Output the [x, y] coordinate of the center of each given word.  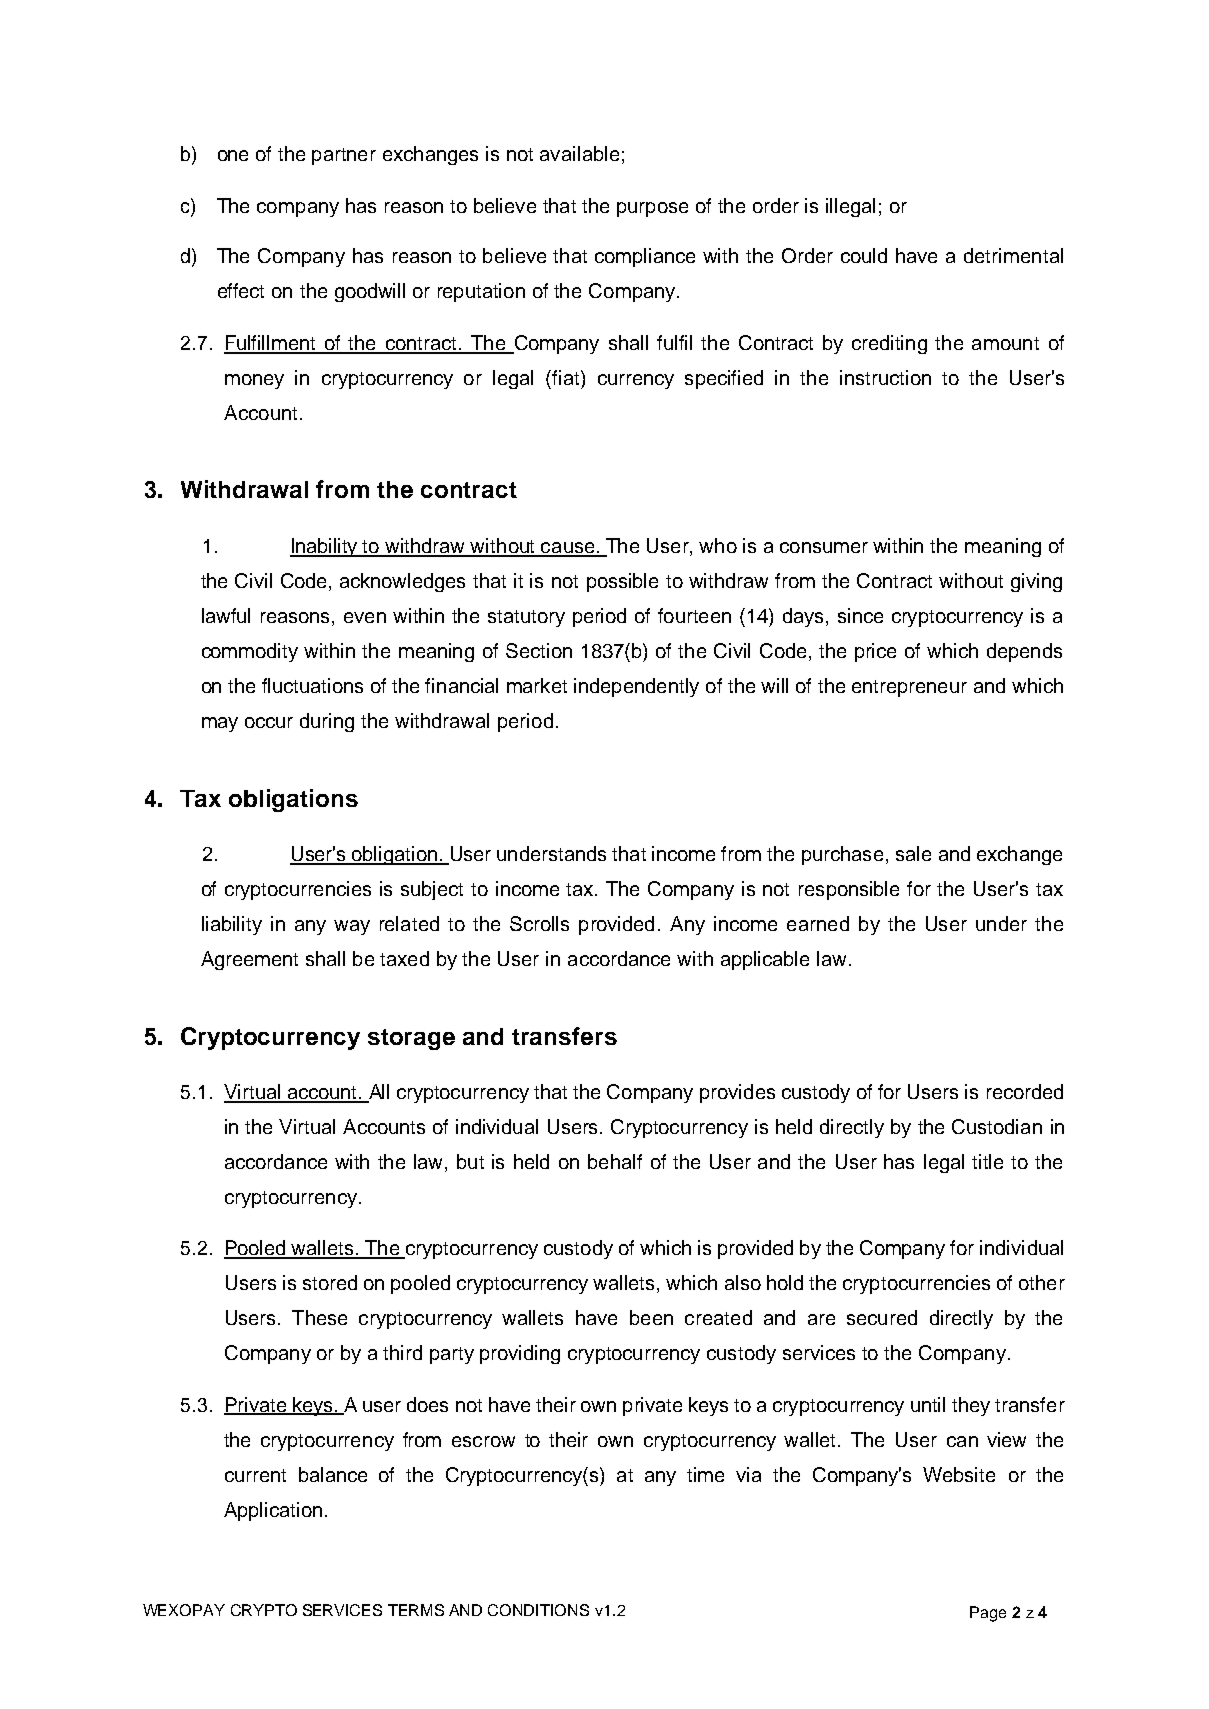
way [352, 927]
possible [622, 582]
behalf [615, 1161]
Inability [325, 547]
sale [913, 853]
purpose [652, 209]
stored [330, 1282]
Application [273, 1511]
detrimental [1013, 255]
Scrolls [539, 923]
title [987, 1161]
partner [344, 156]
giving [1036, 582]
